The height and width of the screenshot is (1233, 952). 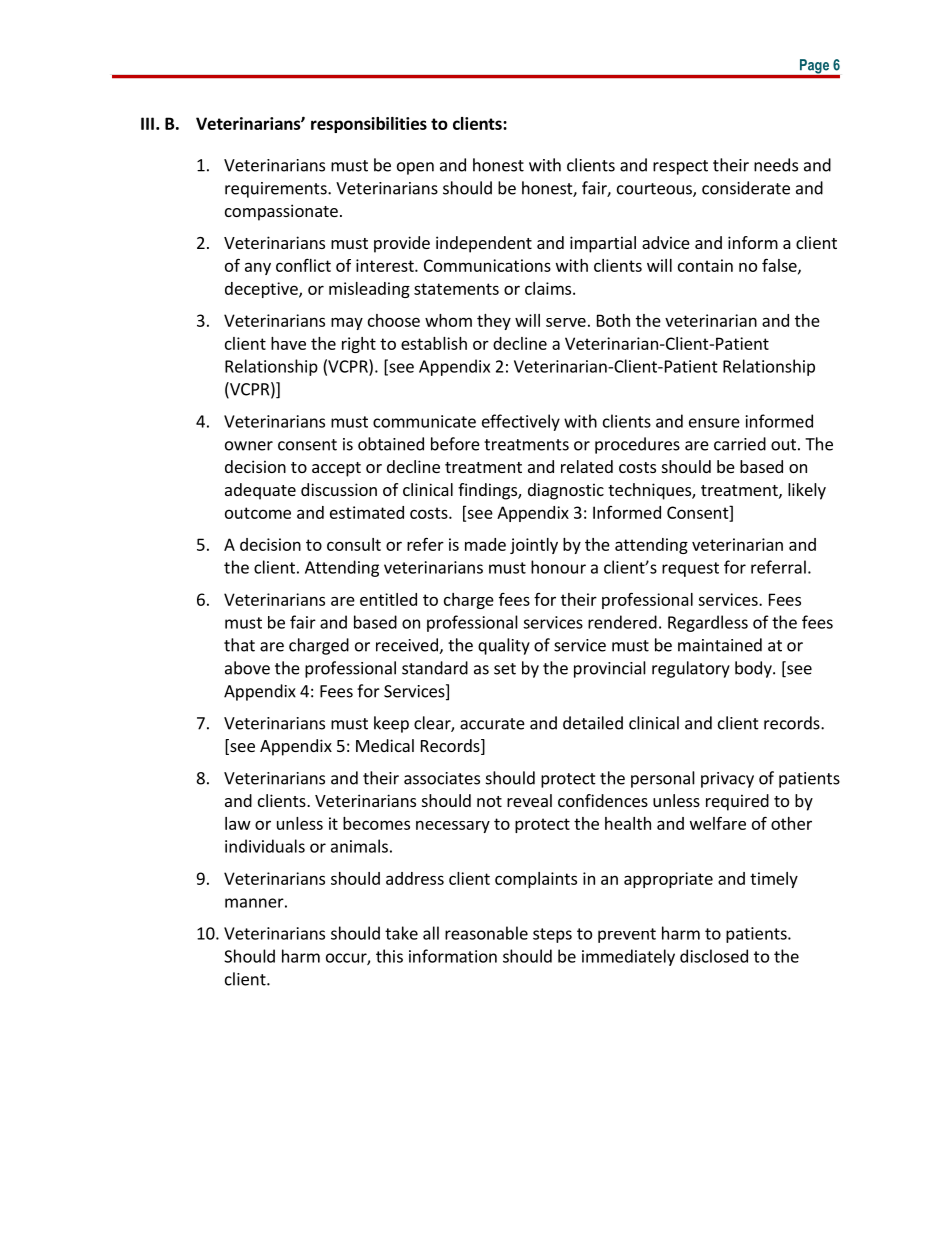 I want to click on set, so click(x=505, y=669).
